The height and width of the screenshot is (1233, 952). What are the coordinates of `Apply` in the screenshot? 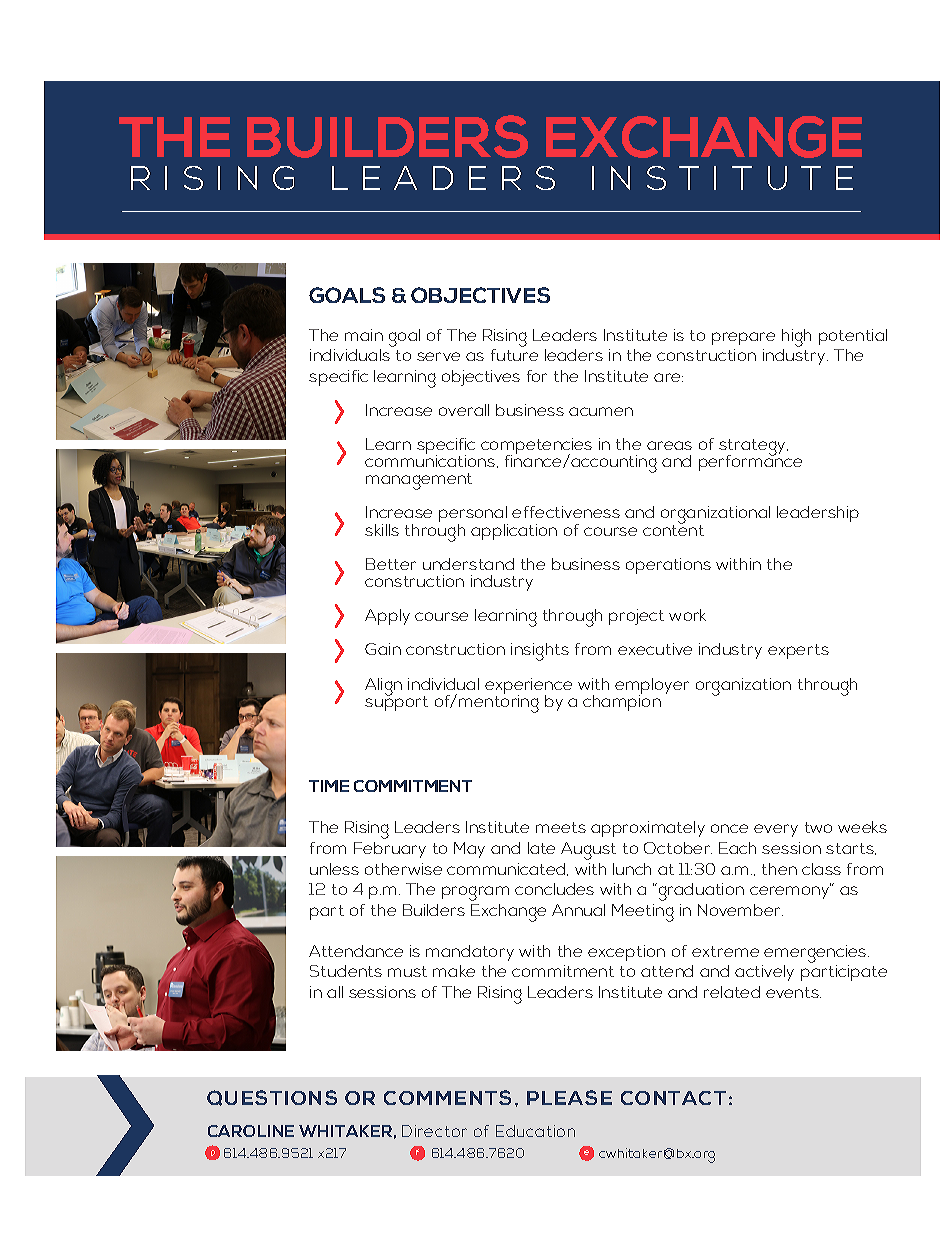 It's located at (387, 617).
